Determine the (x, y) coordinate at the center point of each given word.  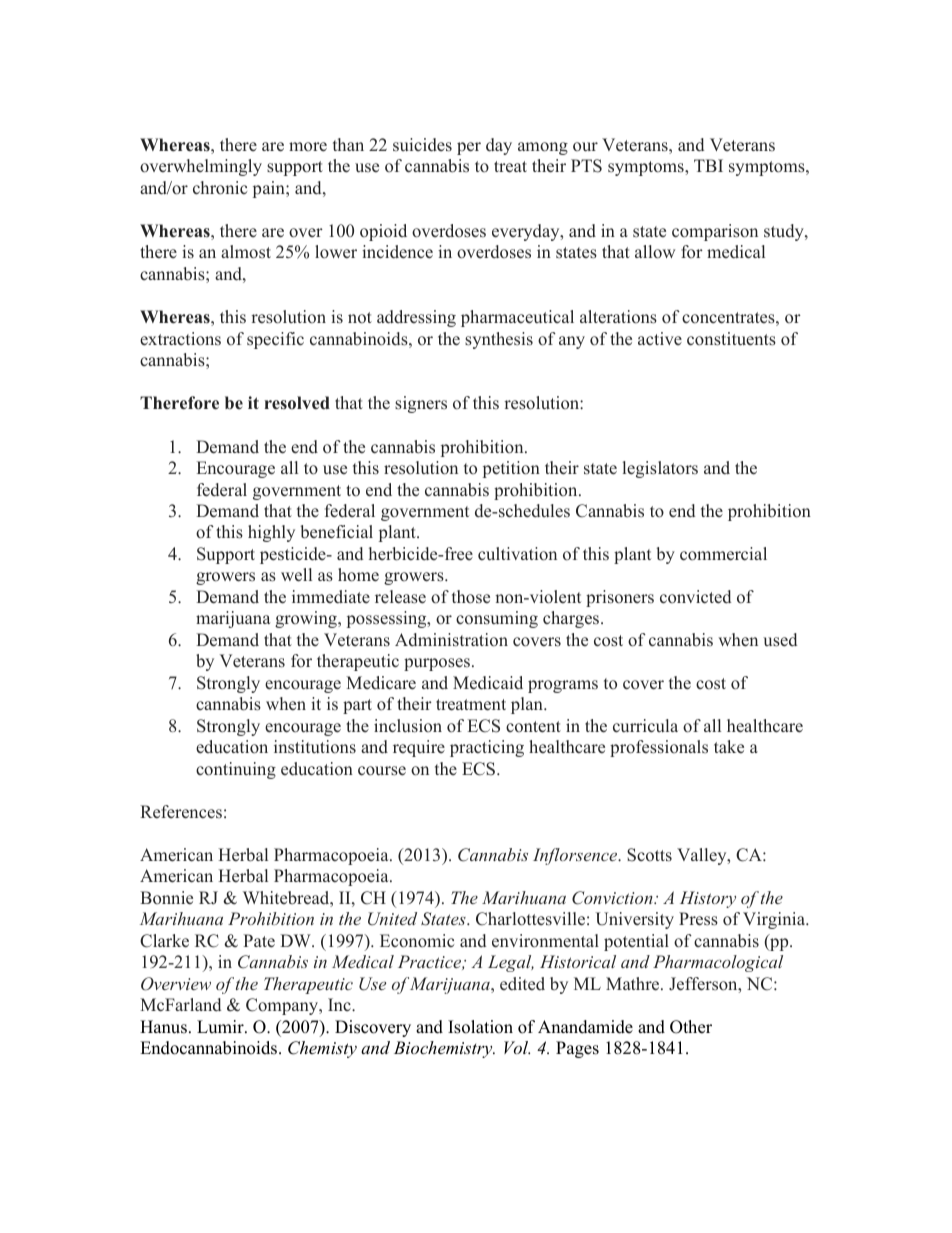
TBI (708, 165)
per (469, 148)
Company (283, 1006)
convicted (695, 597)
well (296, 575)
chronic (220, 188)
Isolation (480, 1027)
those (471, 597)
